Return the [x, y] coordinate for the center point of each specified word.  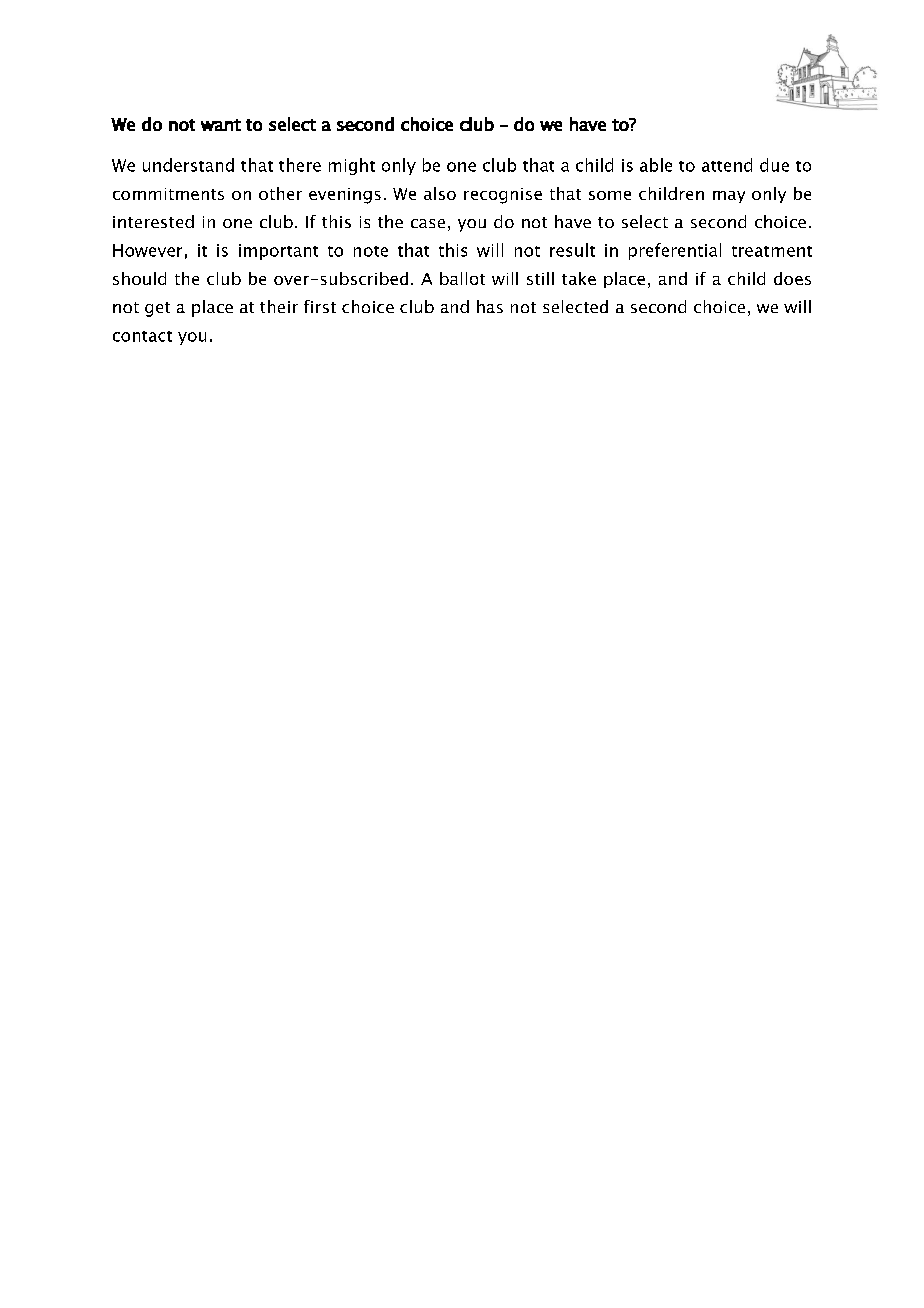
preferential [675, 251]
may [729, 197]
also [440, 193]
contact [142, 336]
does [792, 278]
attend [727, 165]
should [139, 278]
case [428, 223]
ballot [462, 278]
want [221, 125]
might [352, 166]
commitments [168, 194]
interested [153, 221]
